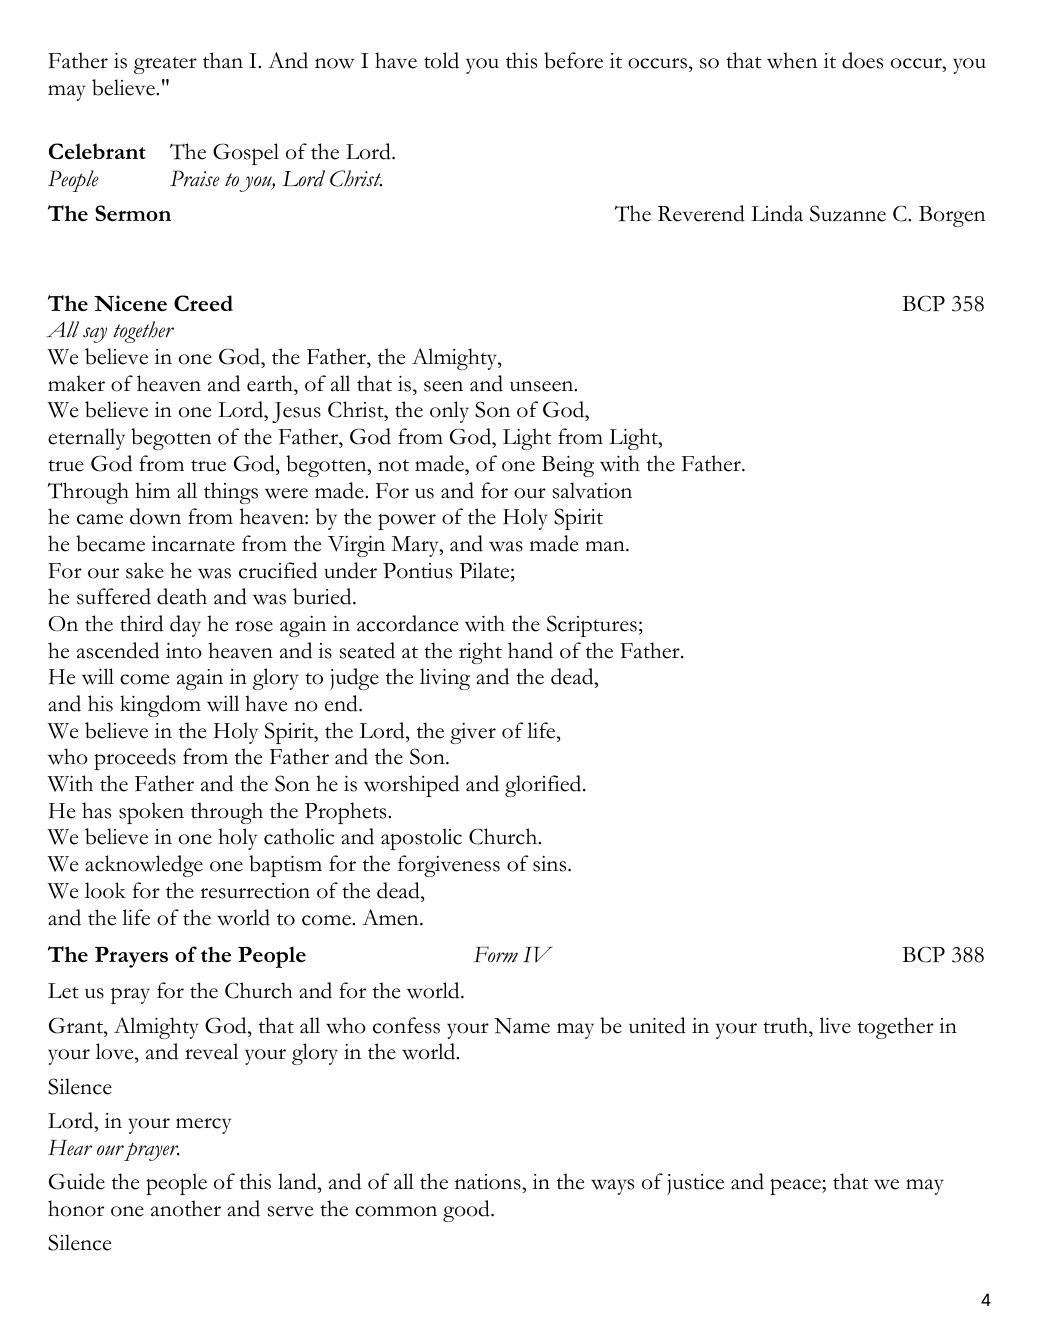 The image size is (1037, 1342). Describe the element at coordinates (185, 626) in the page. I see `day` at that location.
